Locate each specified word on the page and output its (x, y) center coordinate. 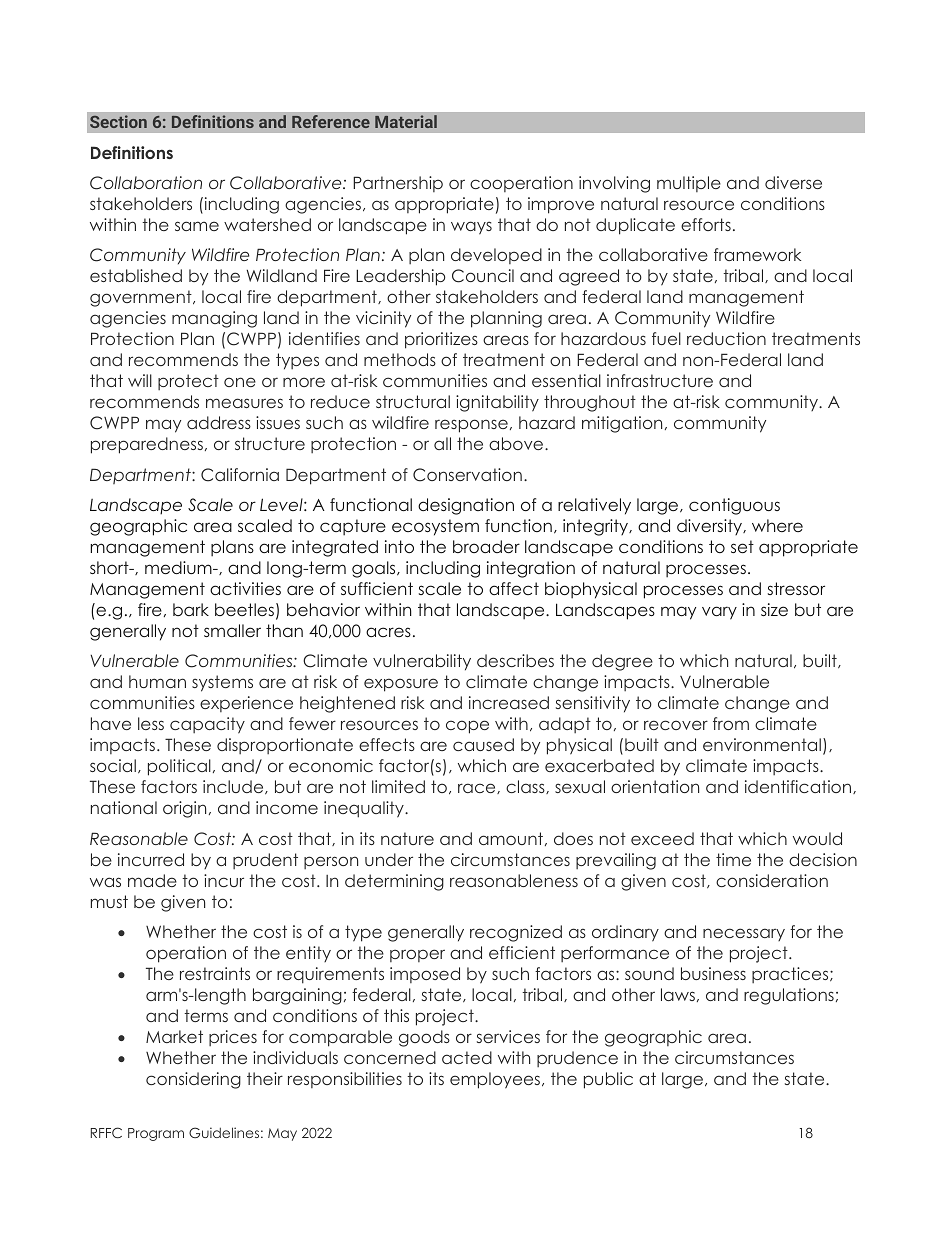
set (742, 546)
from (731, 723)
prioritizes (441, 340)
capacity (207, 725)
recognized (516, 933)
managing (214, 319)
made (152, 880)
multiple (689, 184)
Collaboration (146, 183)
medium (179, 567)
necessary (744, 934)
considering (193, 1080)
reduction (726, 338)
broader (486, 546)
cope (467, 727)
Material (406, 121)
